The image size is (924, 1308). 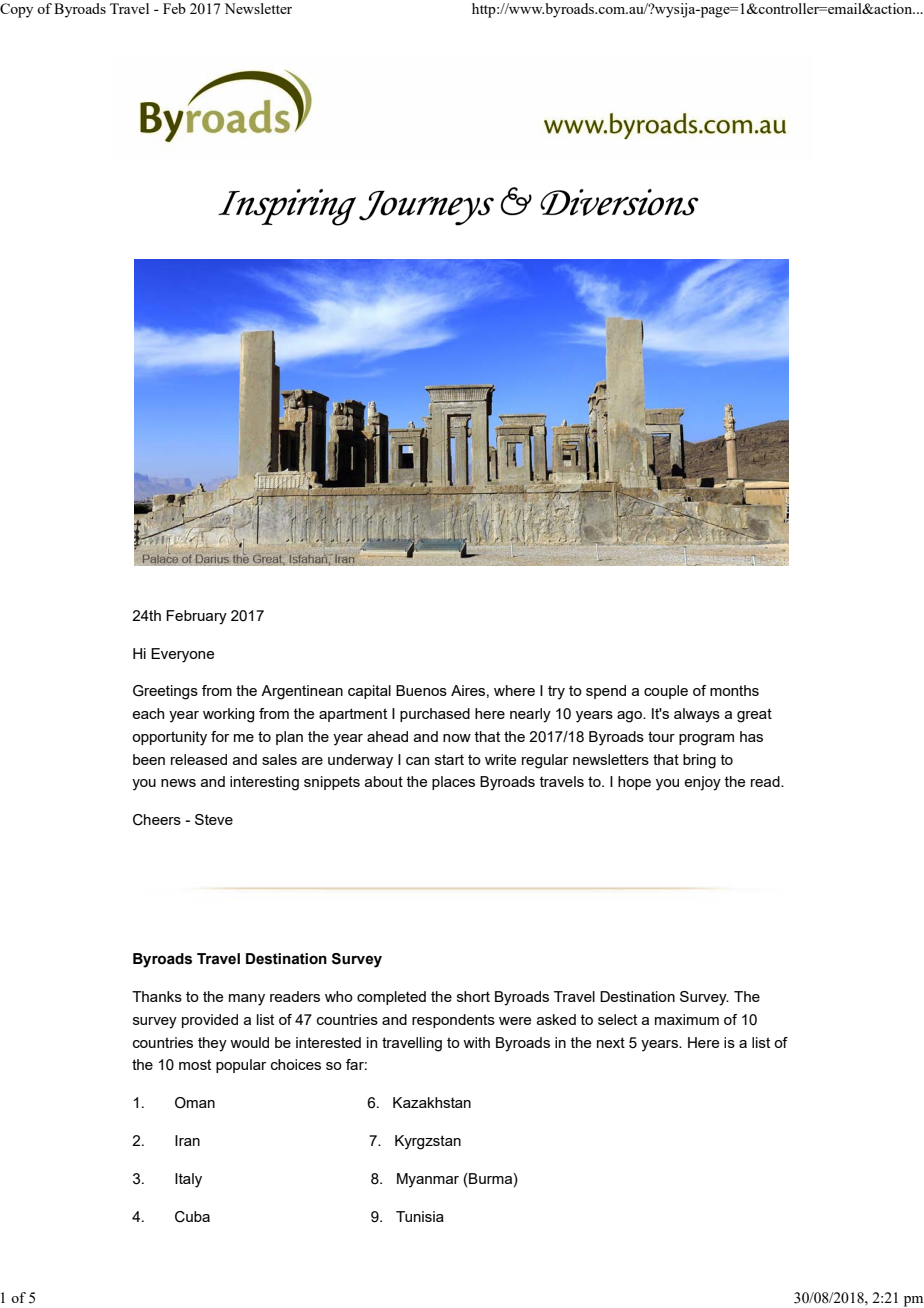 What do you see at coordinates (420, 1216) in the screenshot?
I see `Tunisia` at bounding box center [420, 1216].
